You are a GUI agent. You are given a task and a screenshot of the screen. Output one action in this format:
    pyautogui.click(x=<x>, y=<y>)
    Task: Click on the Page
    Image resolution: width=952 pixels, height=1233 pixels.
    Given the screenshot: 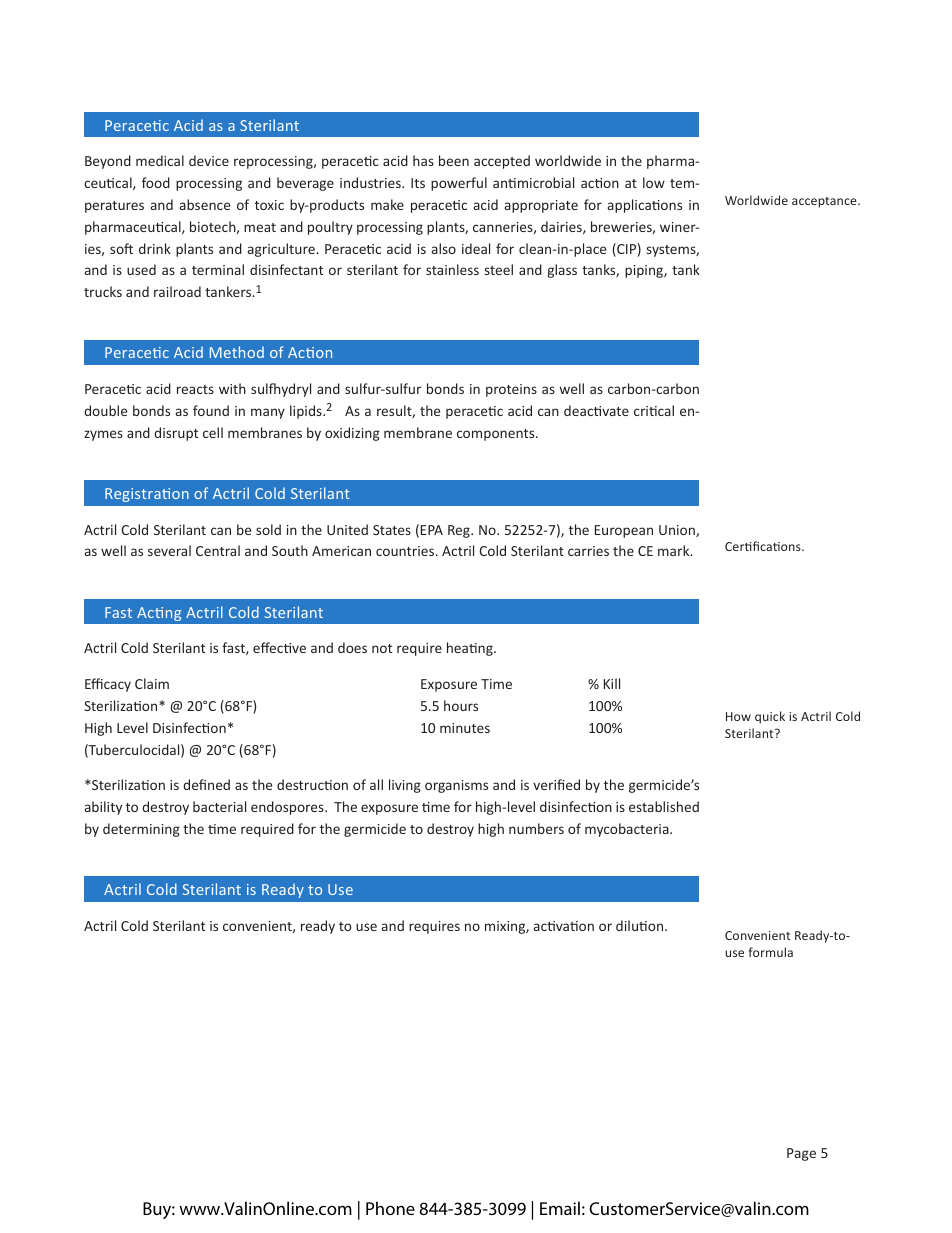 What is the action you would take?
    pyautogui.click(x=801, y=1154)
